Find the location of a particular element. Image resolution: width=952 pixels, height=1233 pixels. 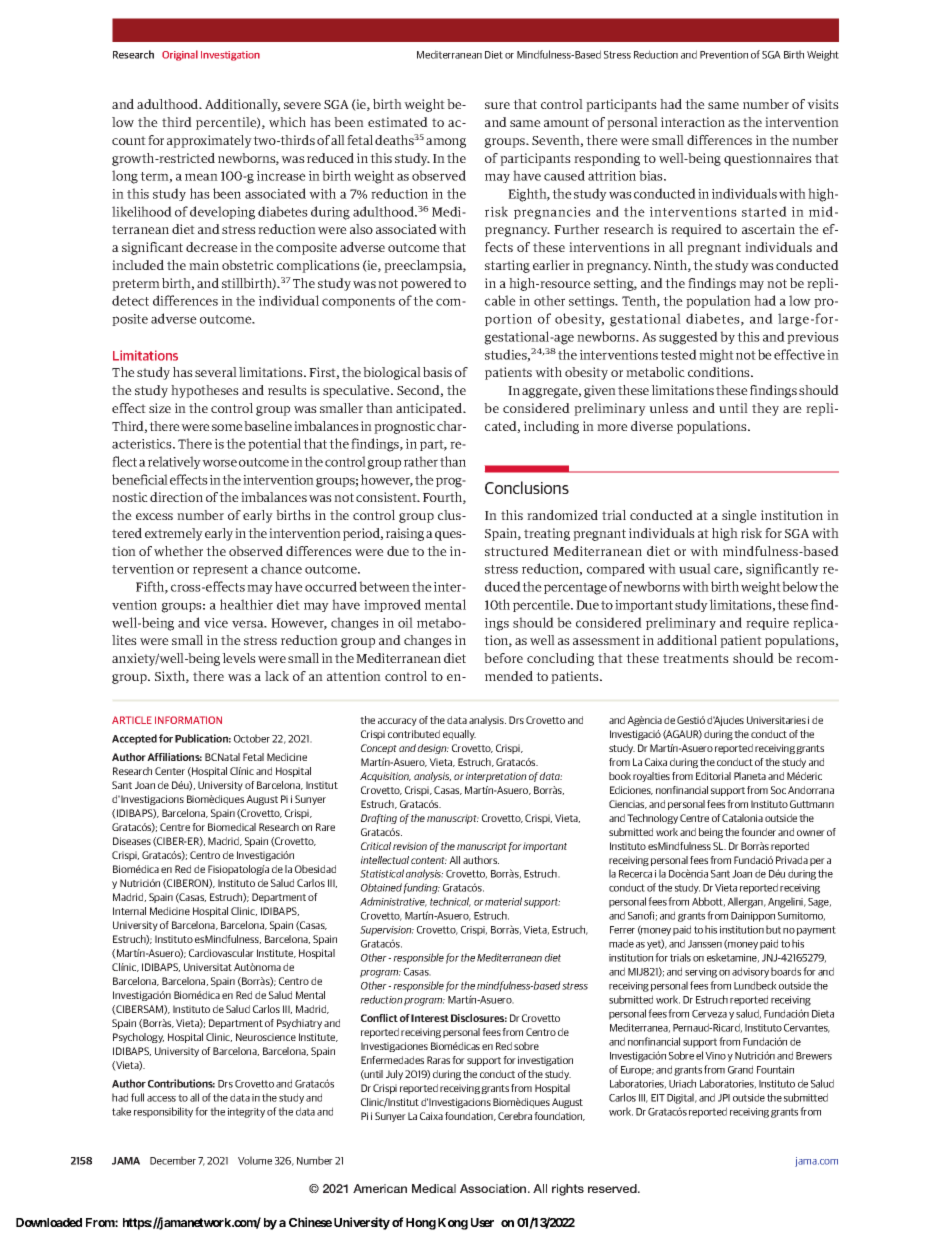

revision is located at coordinates (410, 846).
